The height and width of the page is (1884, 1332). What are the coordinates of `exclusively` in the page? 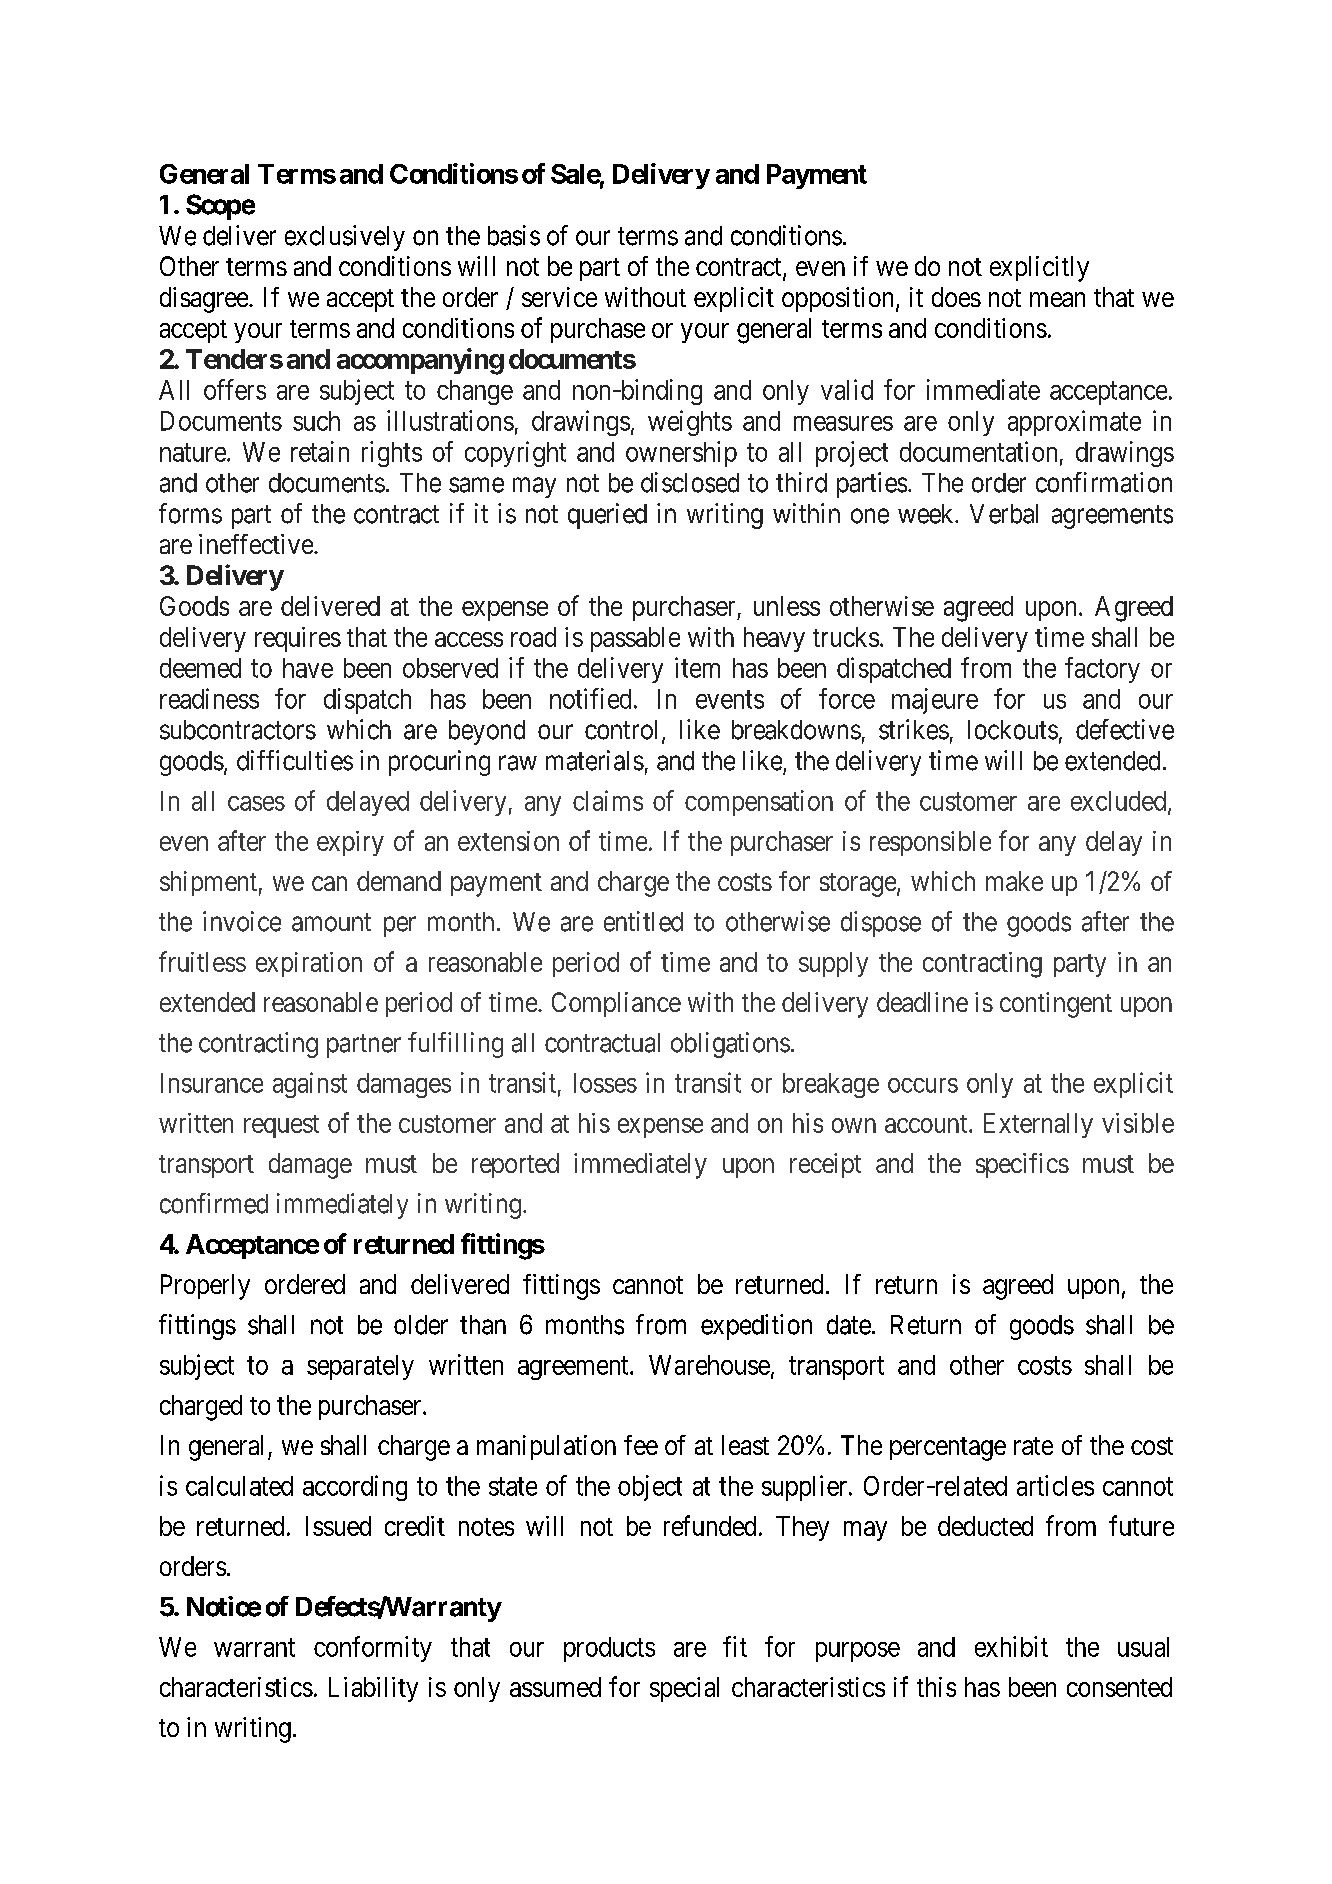 It's located at (345, 238).
